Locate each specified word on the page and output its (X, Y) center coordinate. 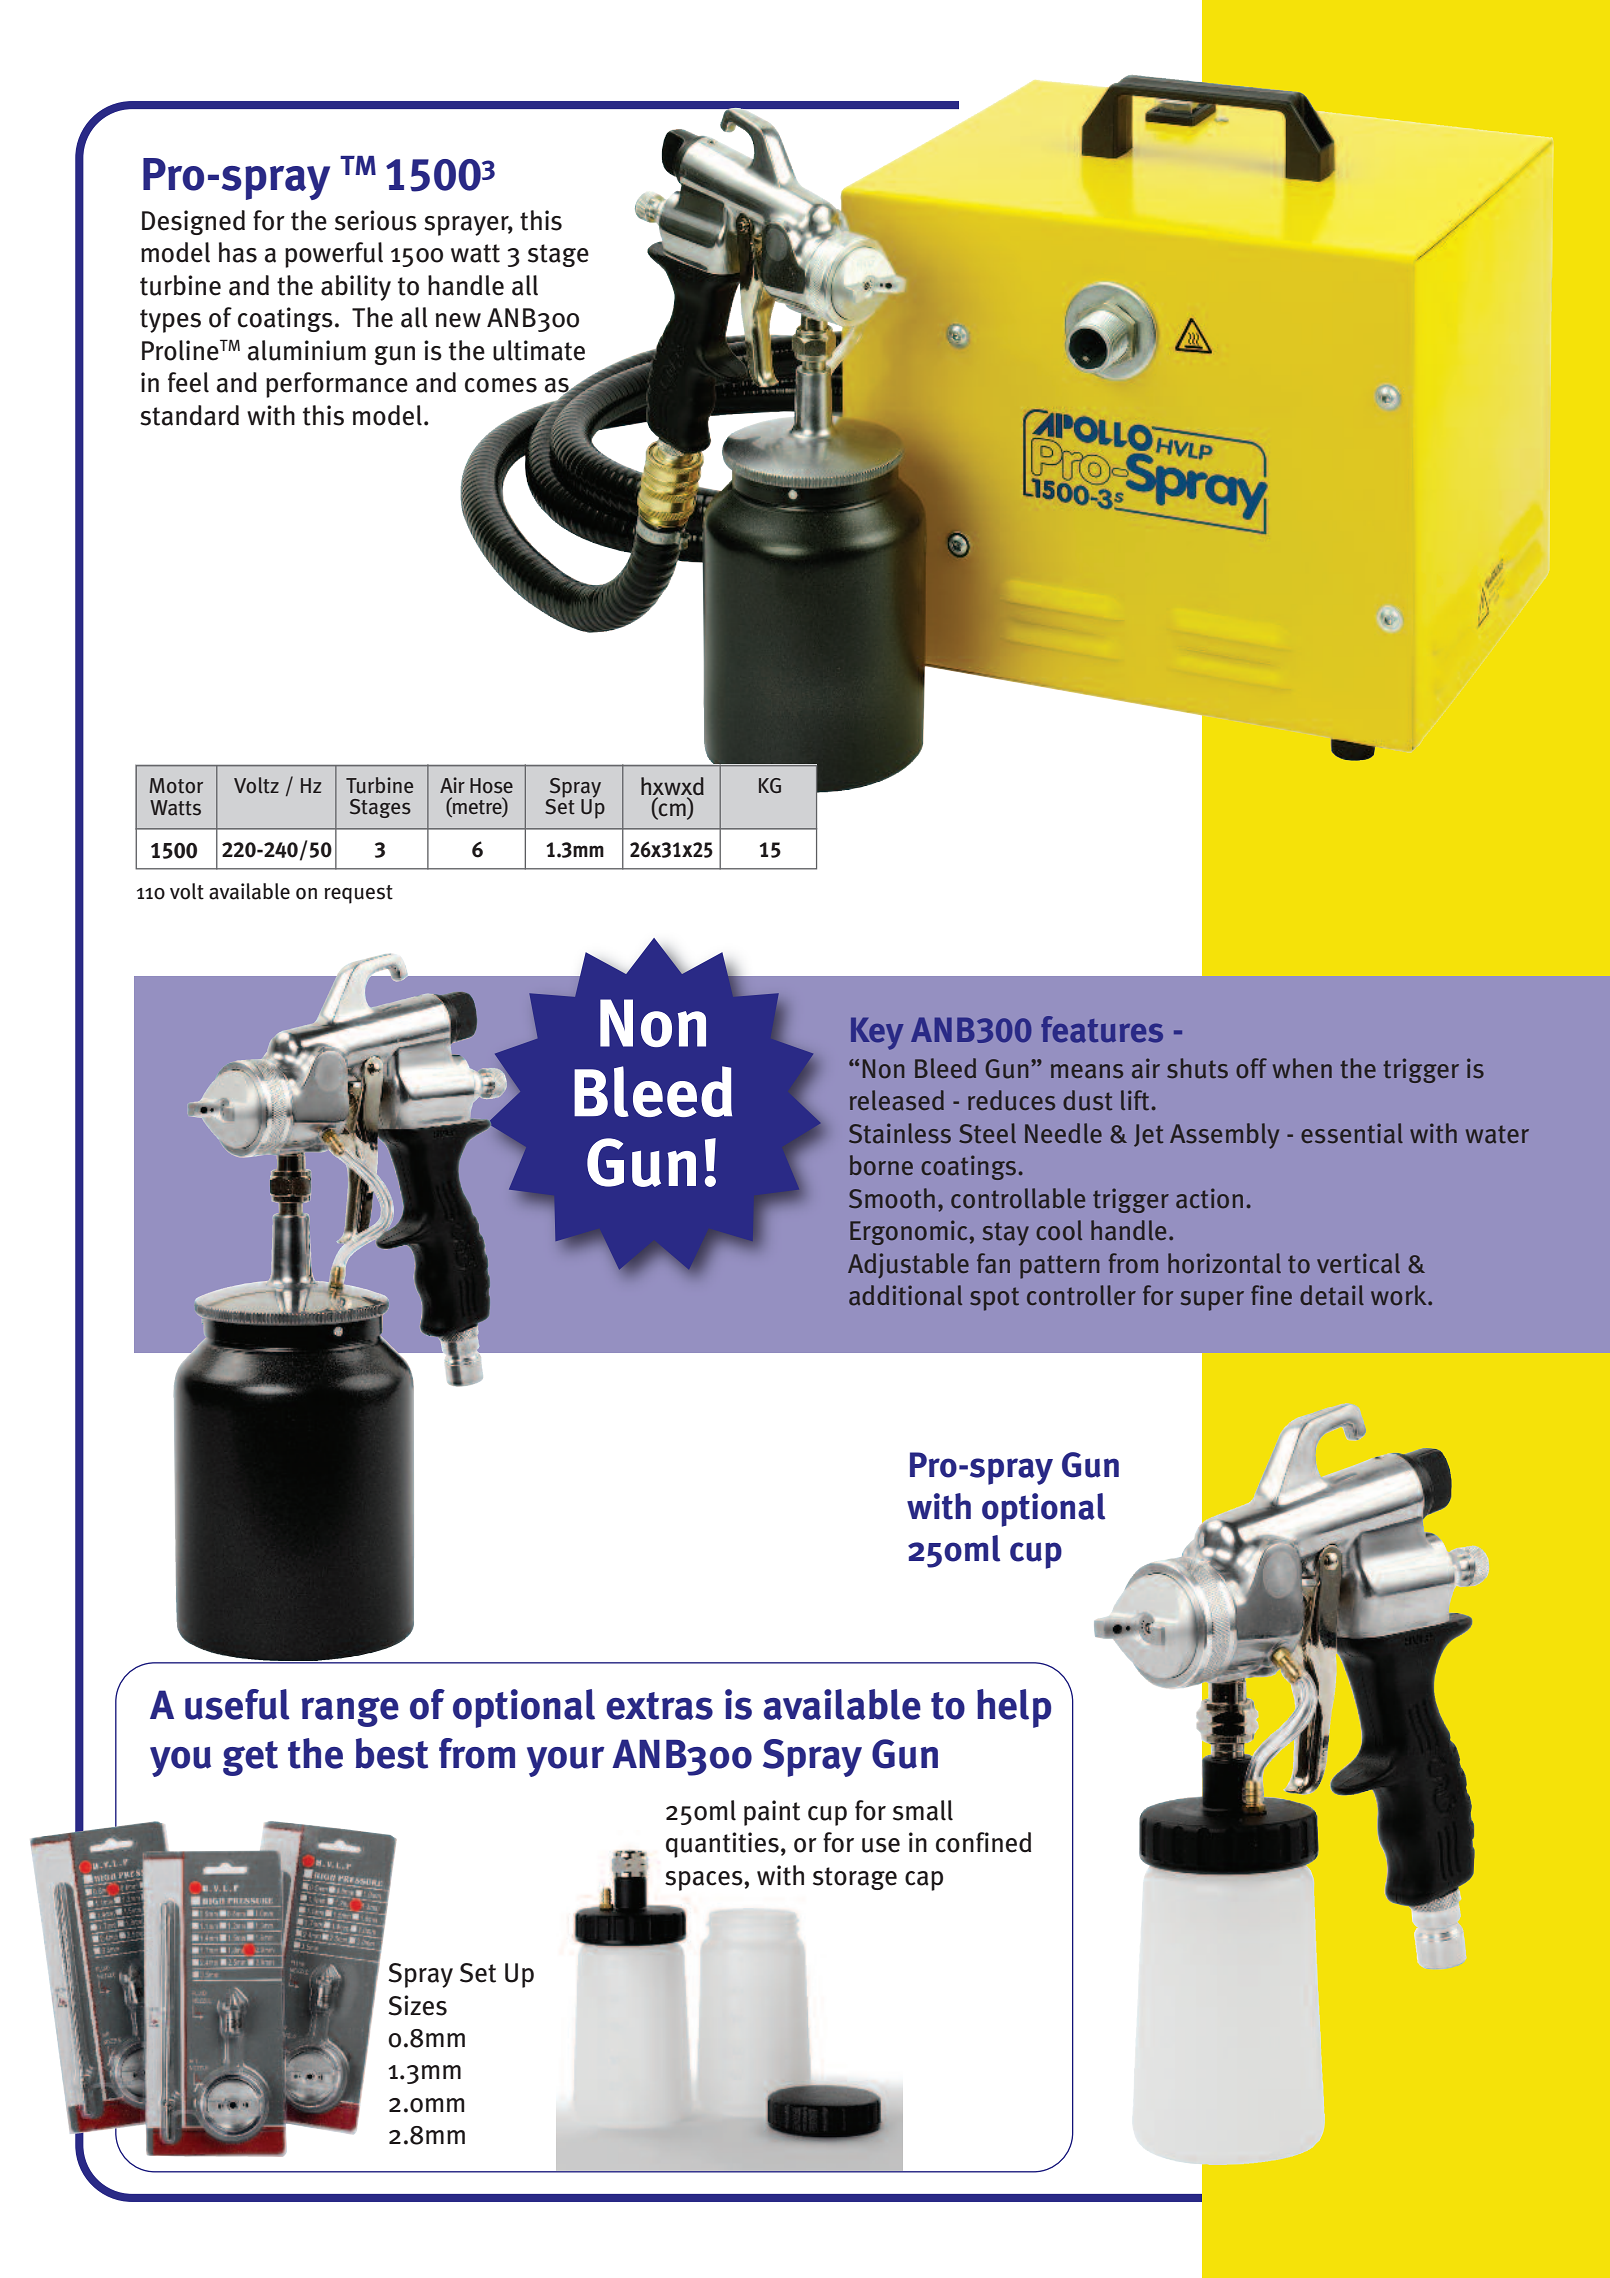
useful (237, 1704)
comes (501, 385)
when (1302, 1068)
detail (1332, 1295)
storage (855, 1878)
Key (877, 1034)
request (358, 894)
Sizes (417, 2005)
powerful (334, 255)
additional (905, 1295)
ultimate (539, 350)
